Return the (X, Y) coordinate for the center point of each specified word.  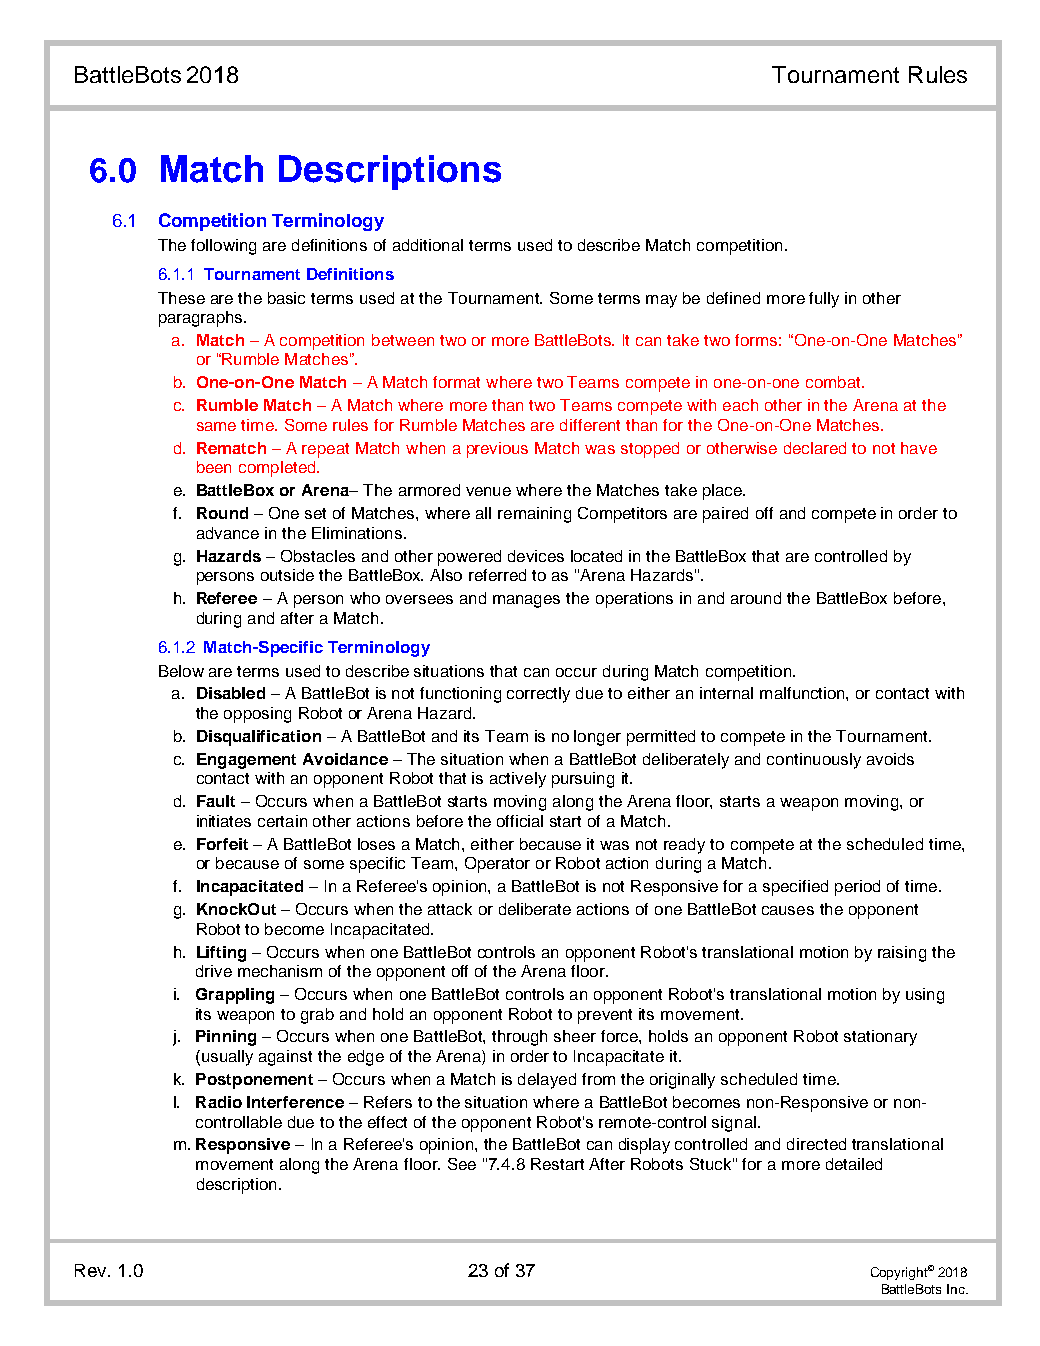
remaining (534, 515)
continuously (814, 761)
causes (788, 910)
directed (816, 1144)
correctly (538, 695)
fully (824, 300)
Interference (295, 1102)
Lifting (221, 954)
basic (286, 298)
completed (278, 469)
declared (815, 448)
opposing (257, 715)
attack (450, 909)
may (661, 301)
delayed (547, 1081)
